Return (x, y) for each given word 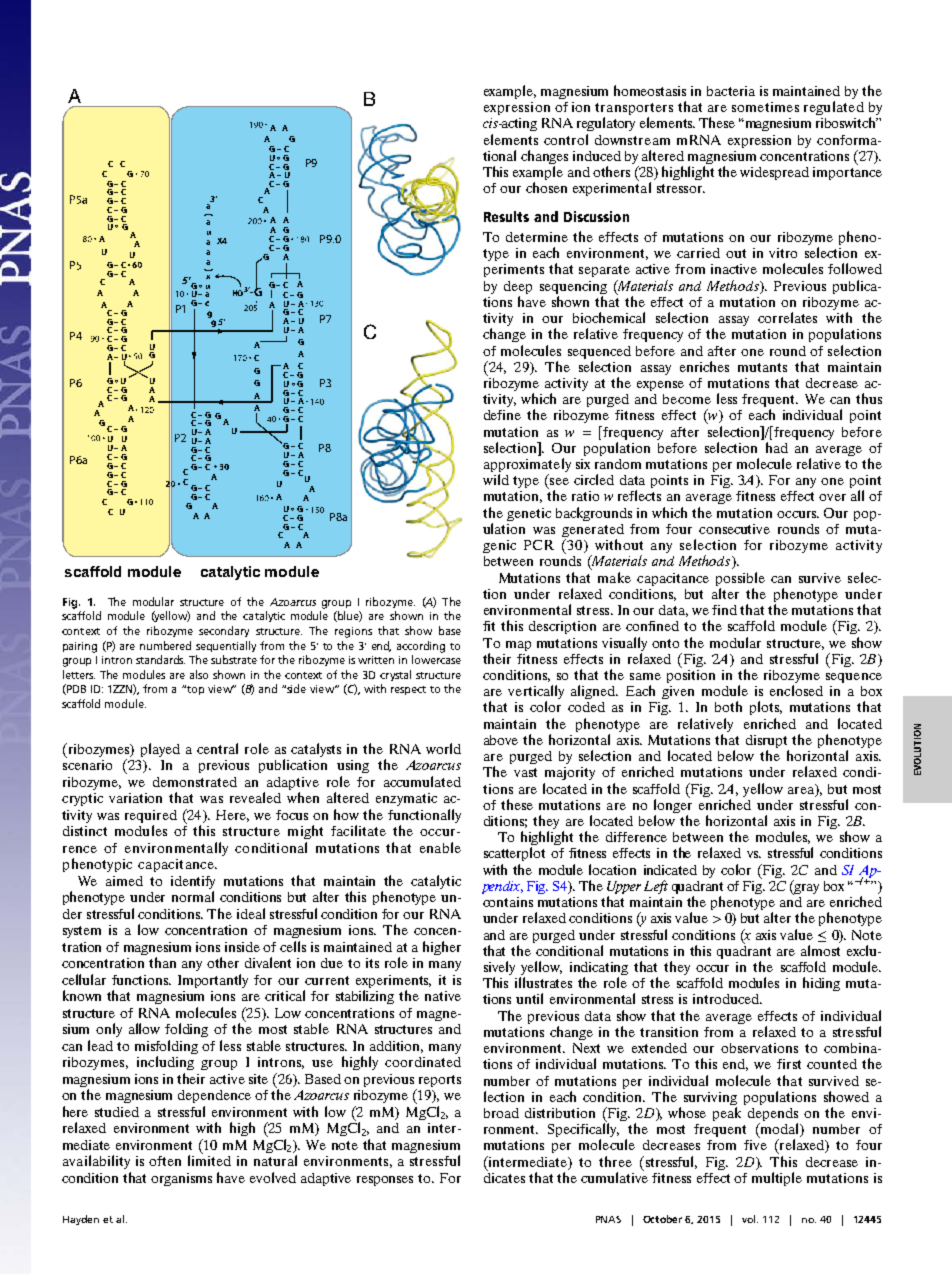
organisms (181, 1179)
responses (385, 1181)
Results (506, 216)
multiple (777, 1179)
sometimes (765, 107)
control (566, 139)
